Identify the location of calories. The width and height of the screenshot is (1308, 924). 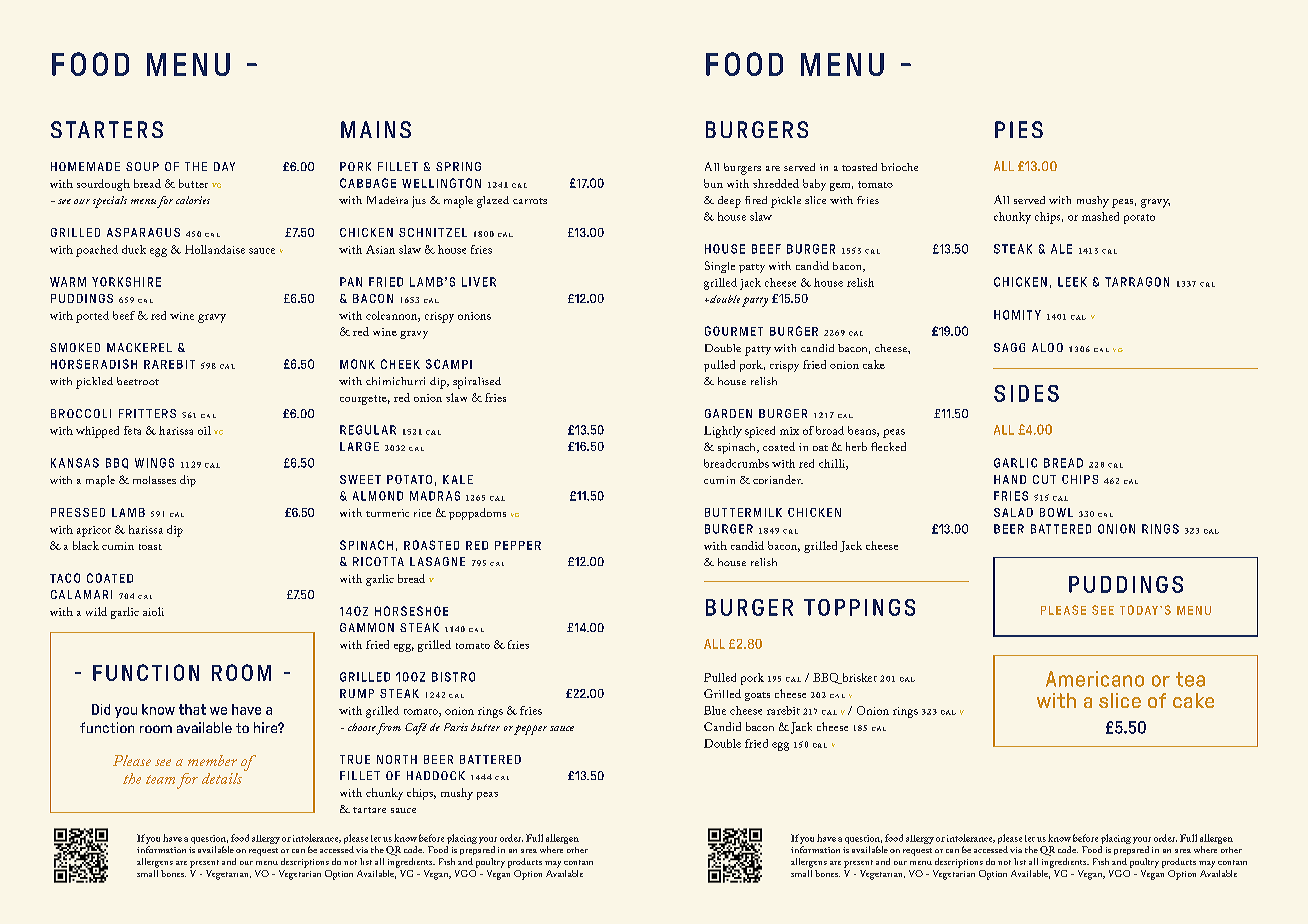
(193, 200).
